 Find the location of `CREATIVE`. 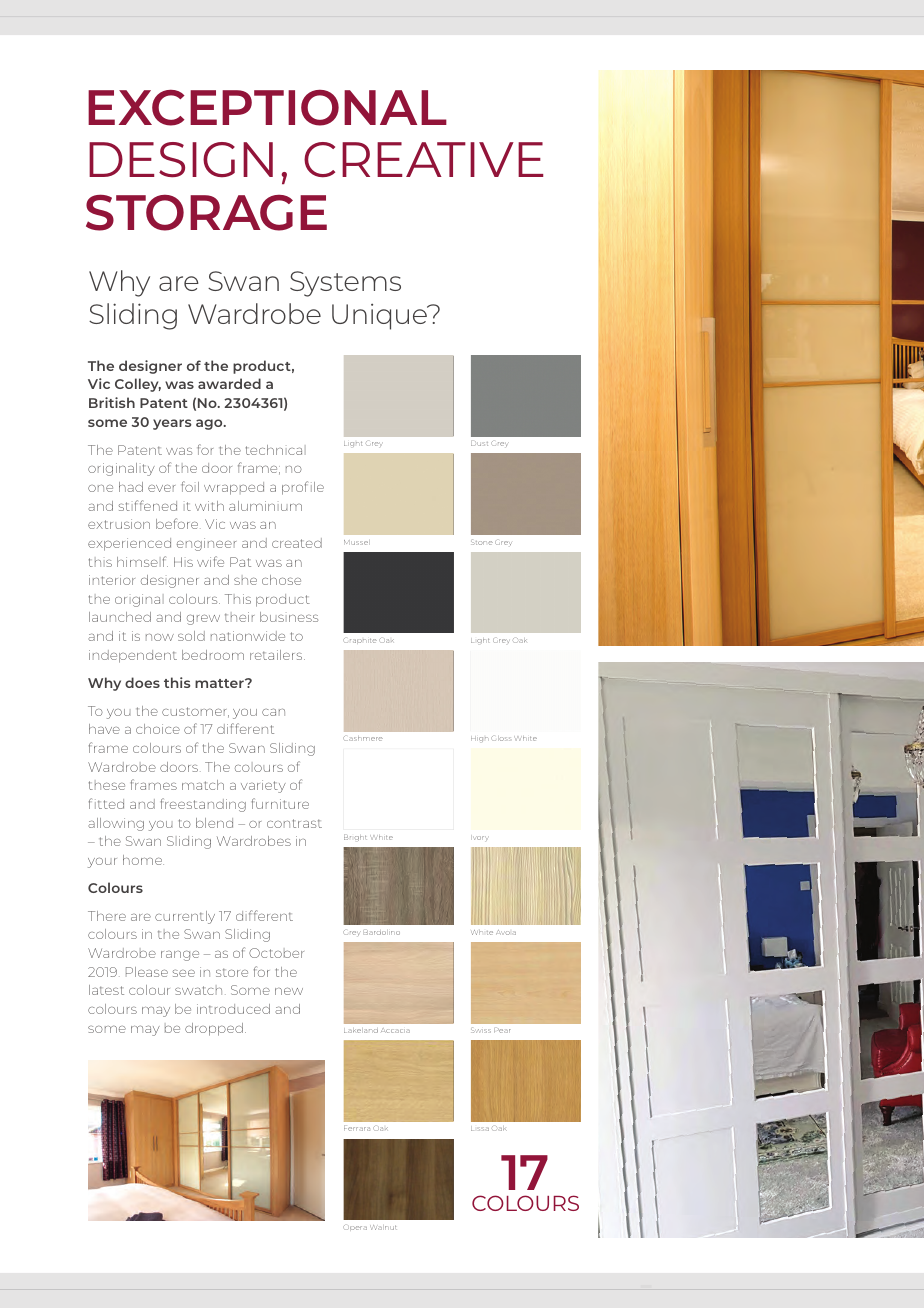

CREATIVE is located at coordinates (423, 160).
